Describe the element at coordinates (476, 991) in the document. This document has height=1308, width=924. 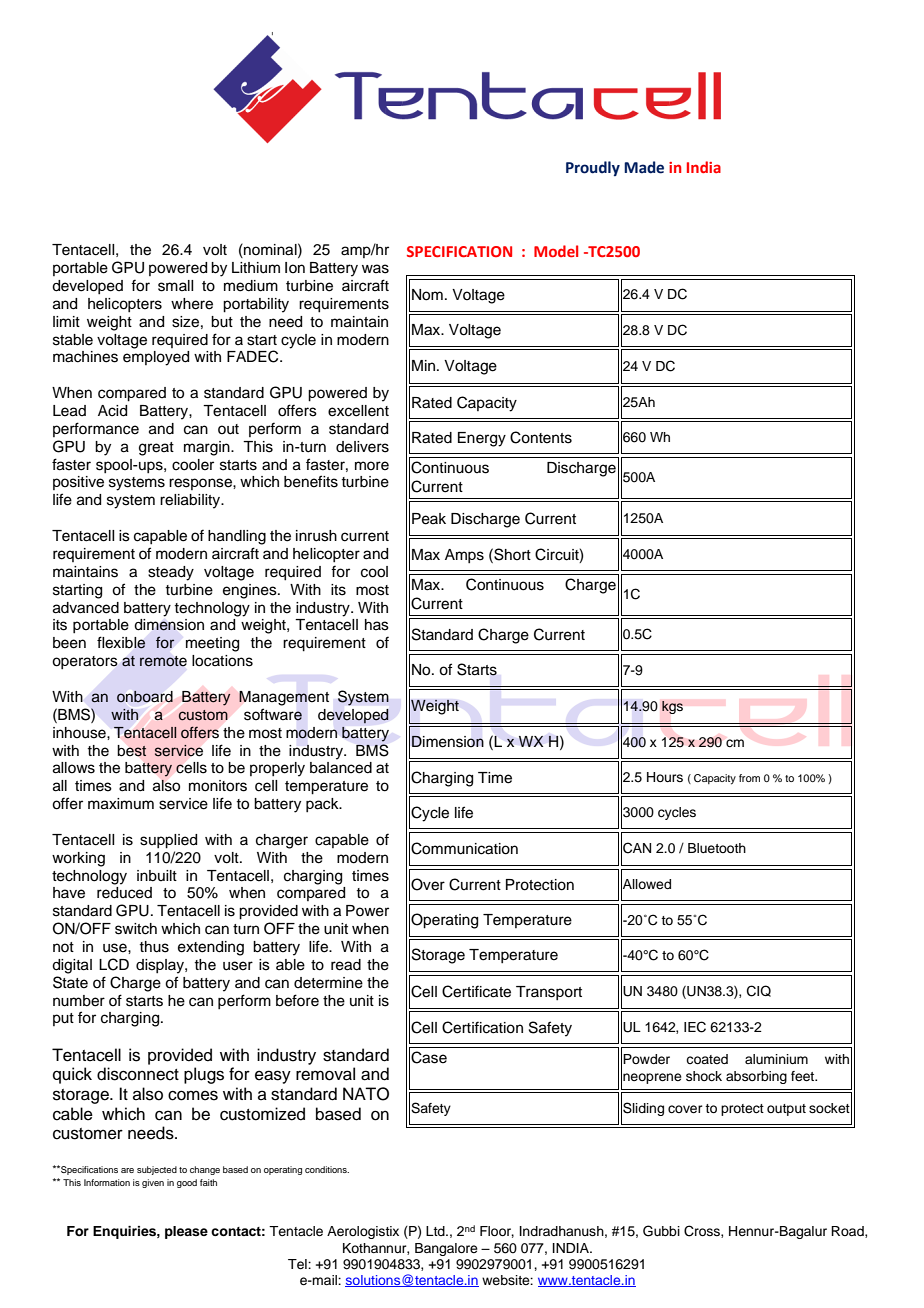
I see `Certificate` at that location.
